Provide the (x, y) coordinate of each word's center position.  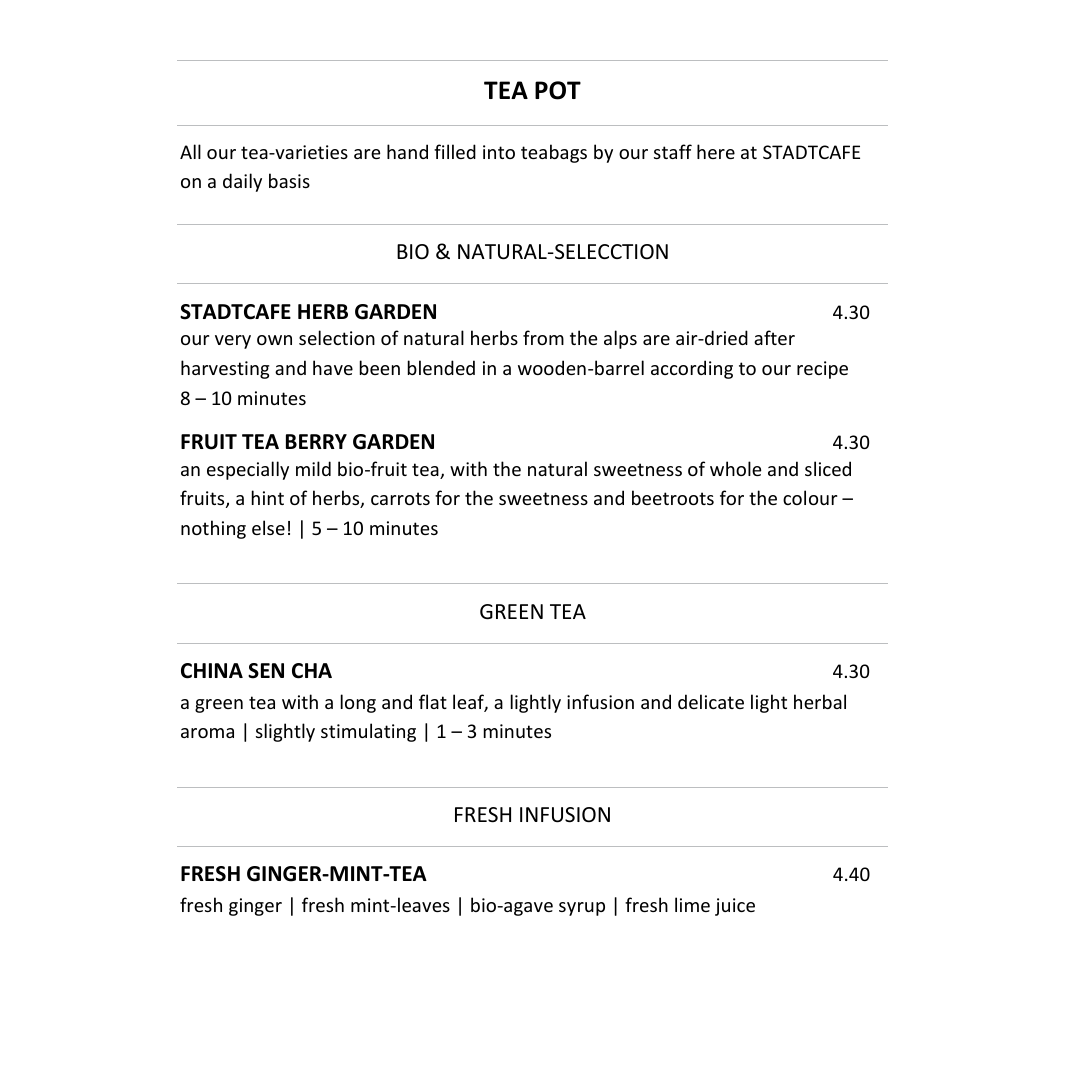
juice (735, 907)
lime (692, 904)
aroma (207, 733)
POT (558, 90)
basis (289, 180)
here (716, 151)
